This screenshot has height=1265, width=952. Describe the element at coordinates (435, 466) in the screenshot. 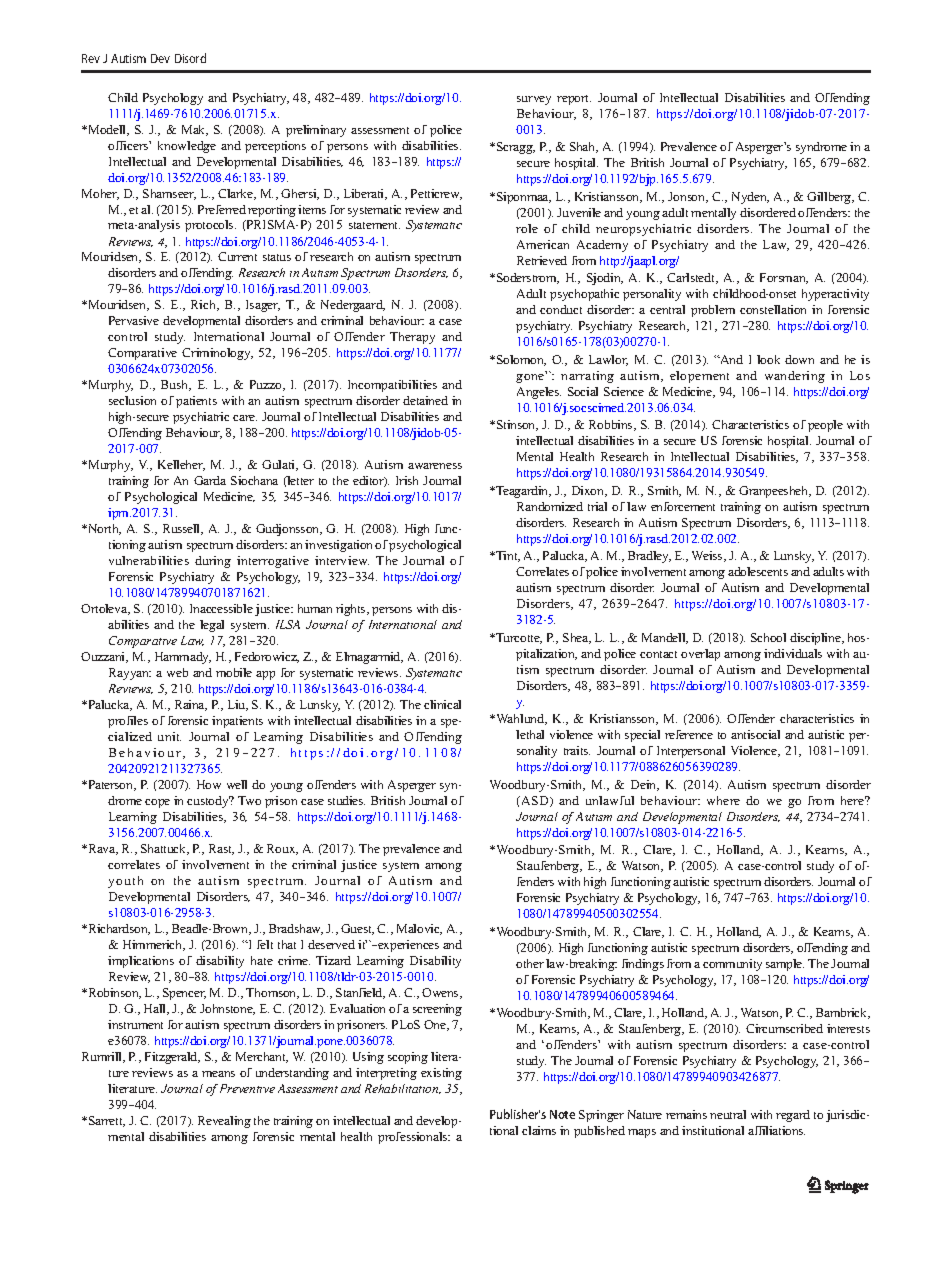

I see `awareness` at that location.
